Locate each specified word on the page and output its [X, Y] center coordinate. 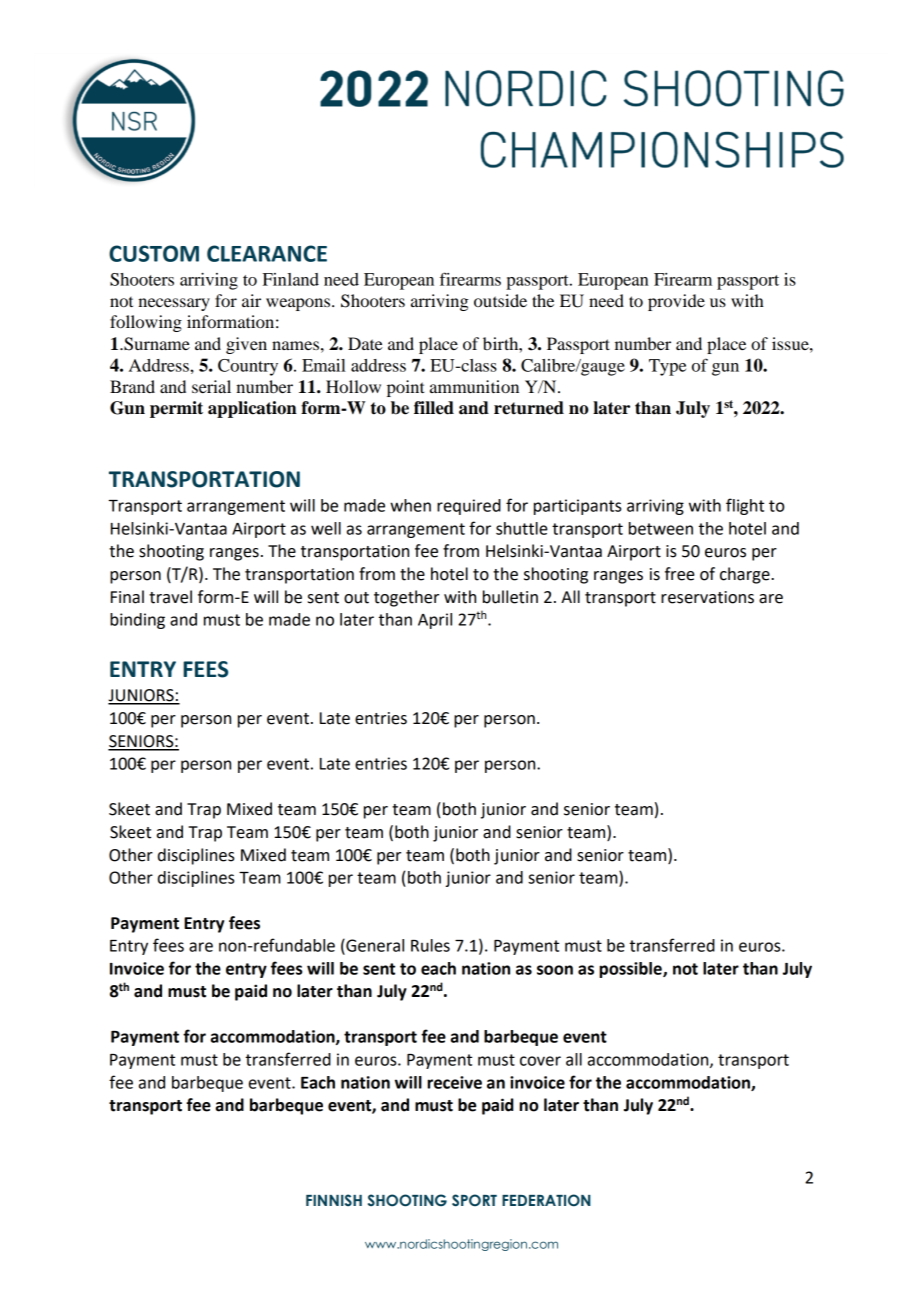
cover [540, 1061]
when [410, 505]
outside [500, 300]
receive [454, 1082]
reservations [707, 597]
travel [170, 597]
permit [176, 409]
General [374, 945]
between [661, 528]
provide [676, 302]
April [435, 621]
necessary [174, 304]
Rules [430, 945]
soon [555, 970]
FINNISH [334, 1200]
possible [631, 970]
